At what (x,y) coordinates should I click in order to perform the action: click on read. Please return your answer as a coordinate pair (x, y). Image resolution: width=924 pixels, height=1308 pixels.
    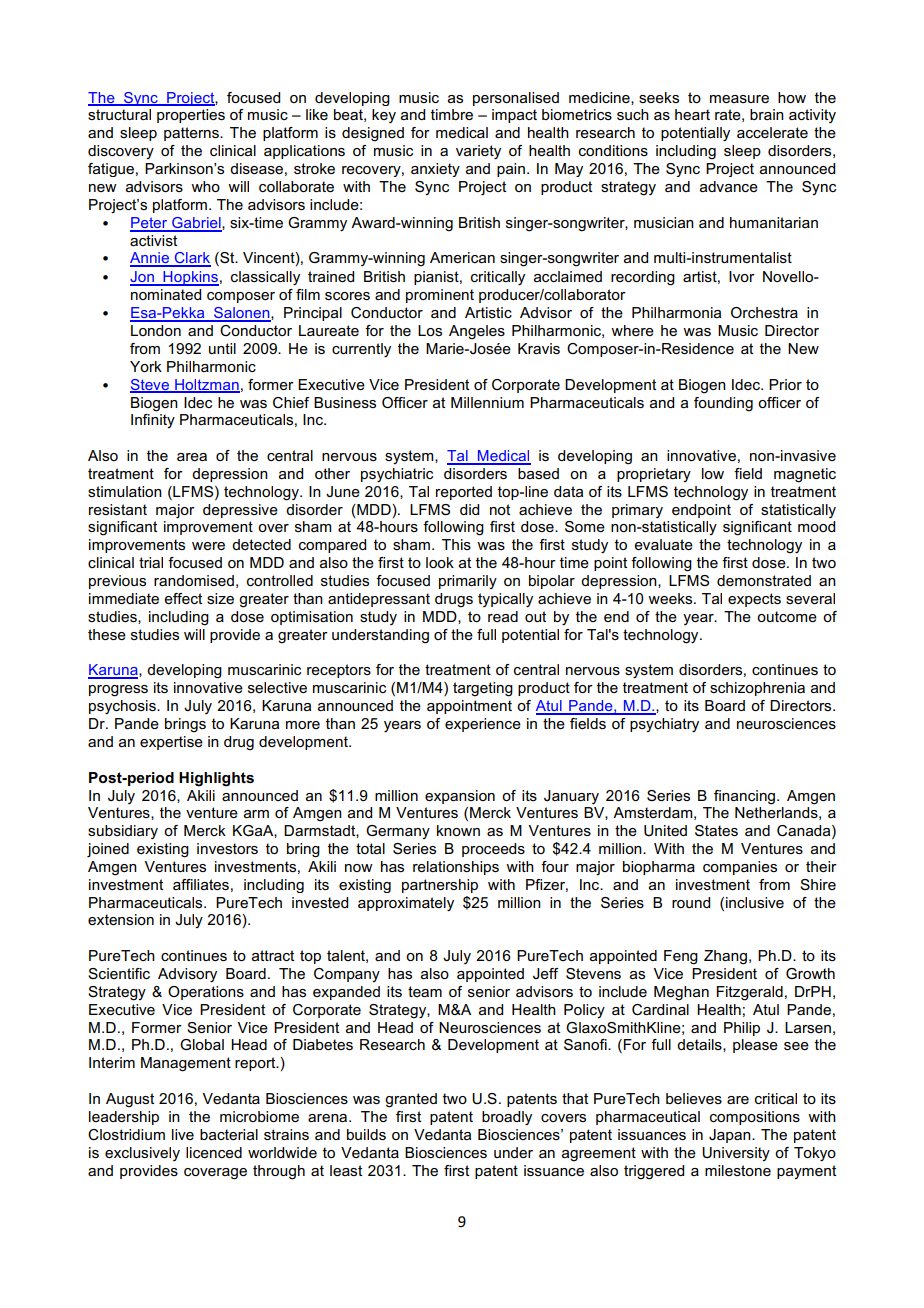
    Looking at the image, I should click on (503, 616).
